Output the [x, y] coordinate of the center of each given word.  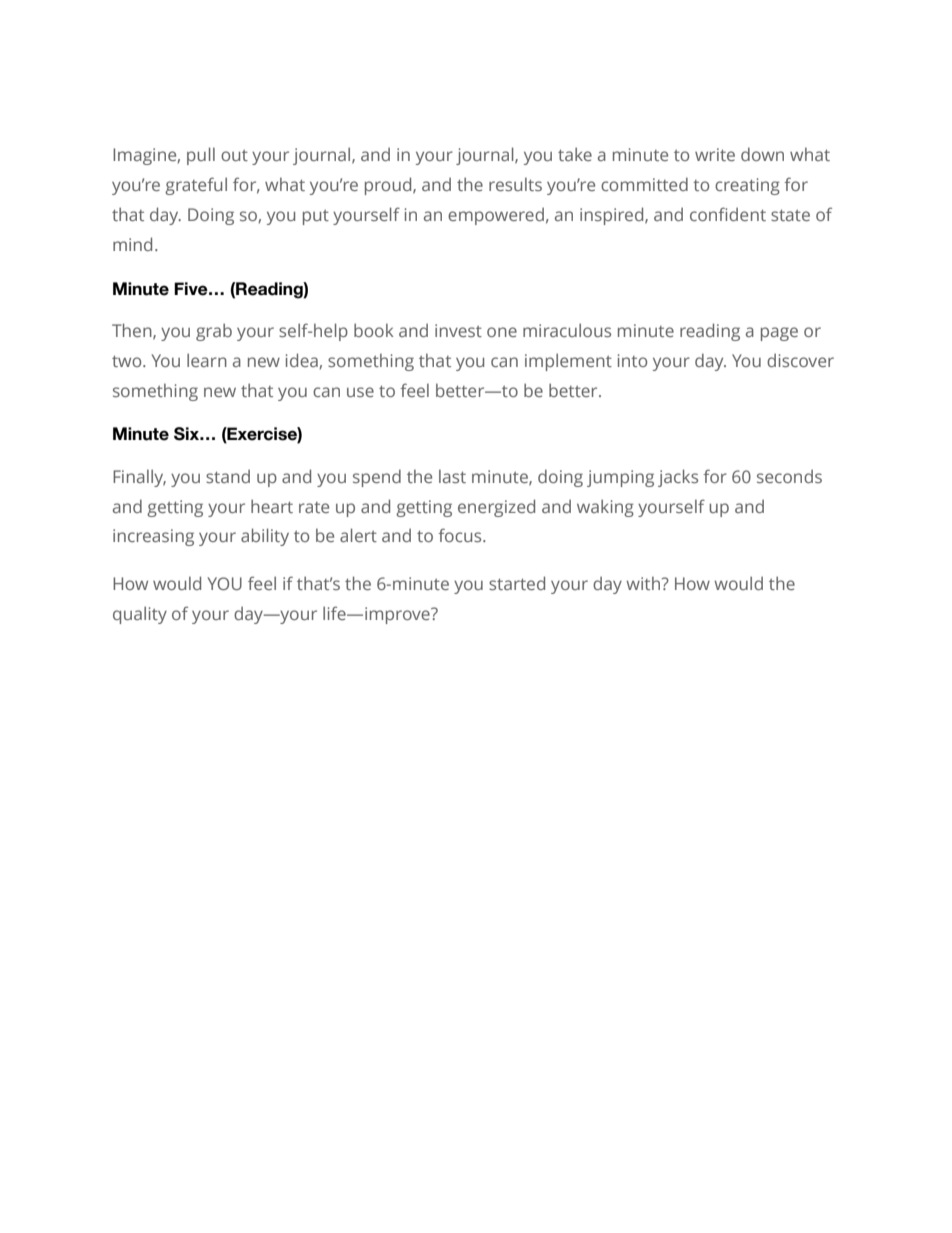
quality [140, 615]
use [360, 392]
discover [800, 360]
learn [207, 360]
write [715, 154]
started [517, 583]
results [515, 184]
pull [201, 156]
